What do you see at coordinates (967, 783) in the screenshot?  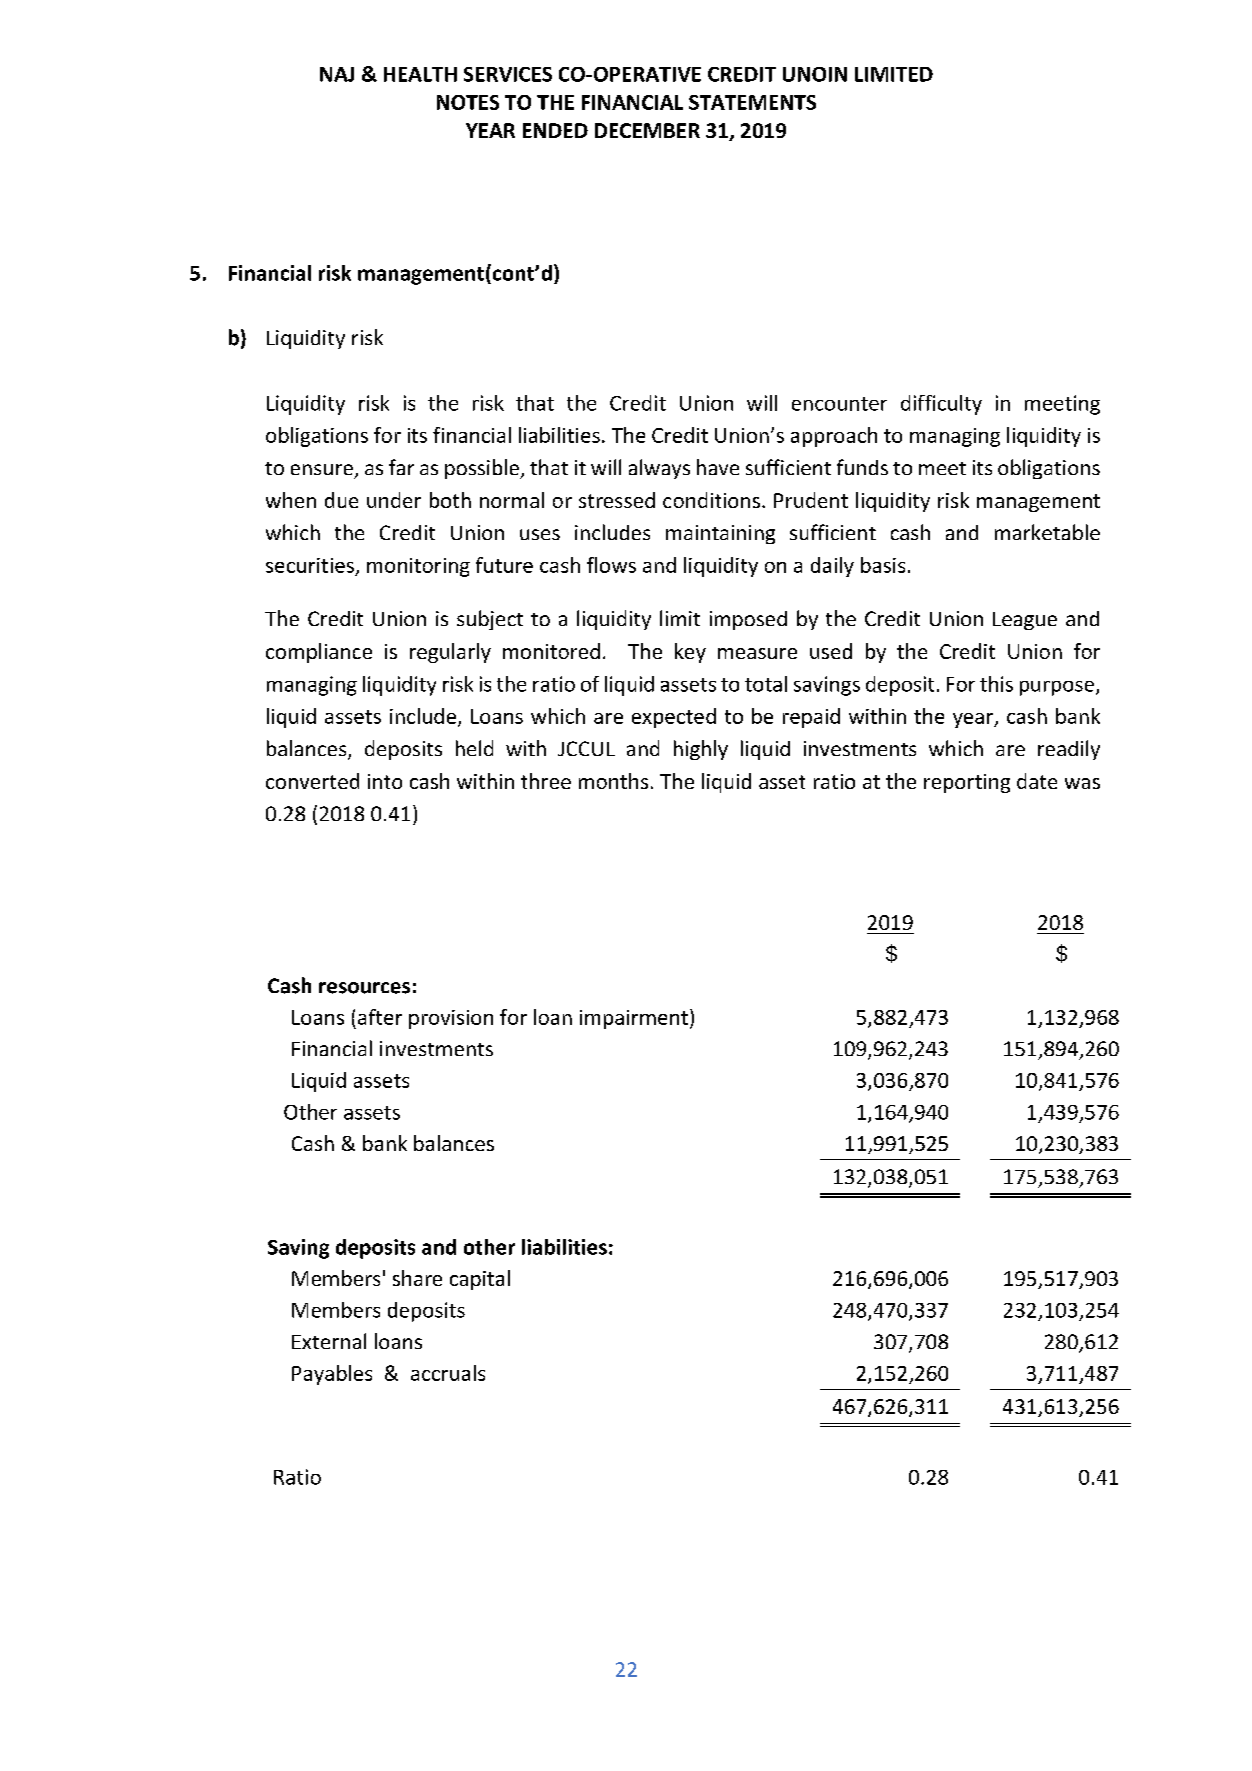 I see `reporting` at bounding box center [967, 783].
